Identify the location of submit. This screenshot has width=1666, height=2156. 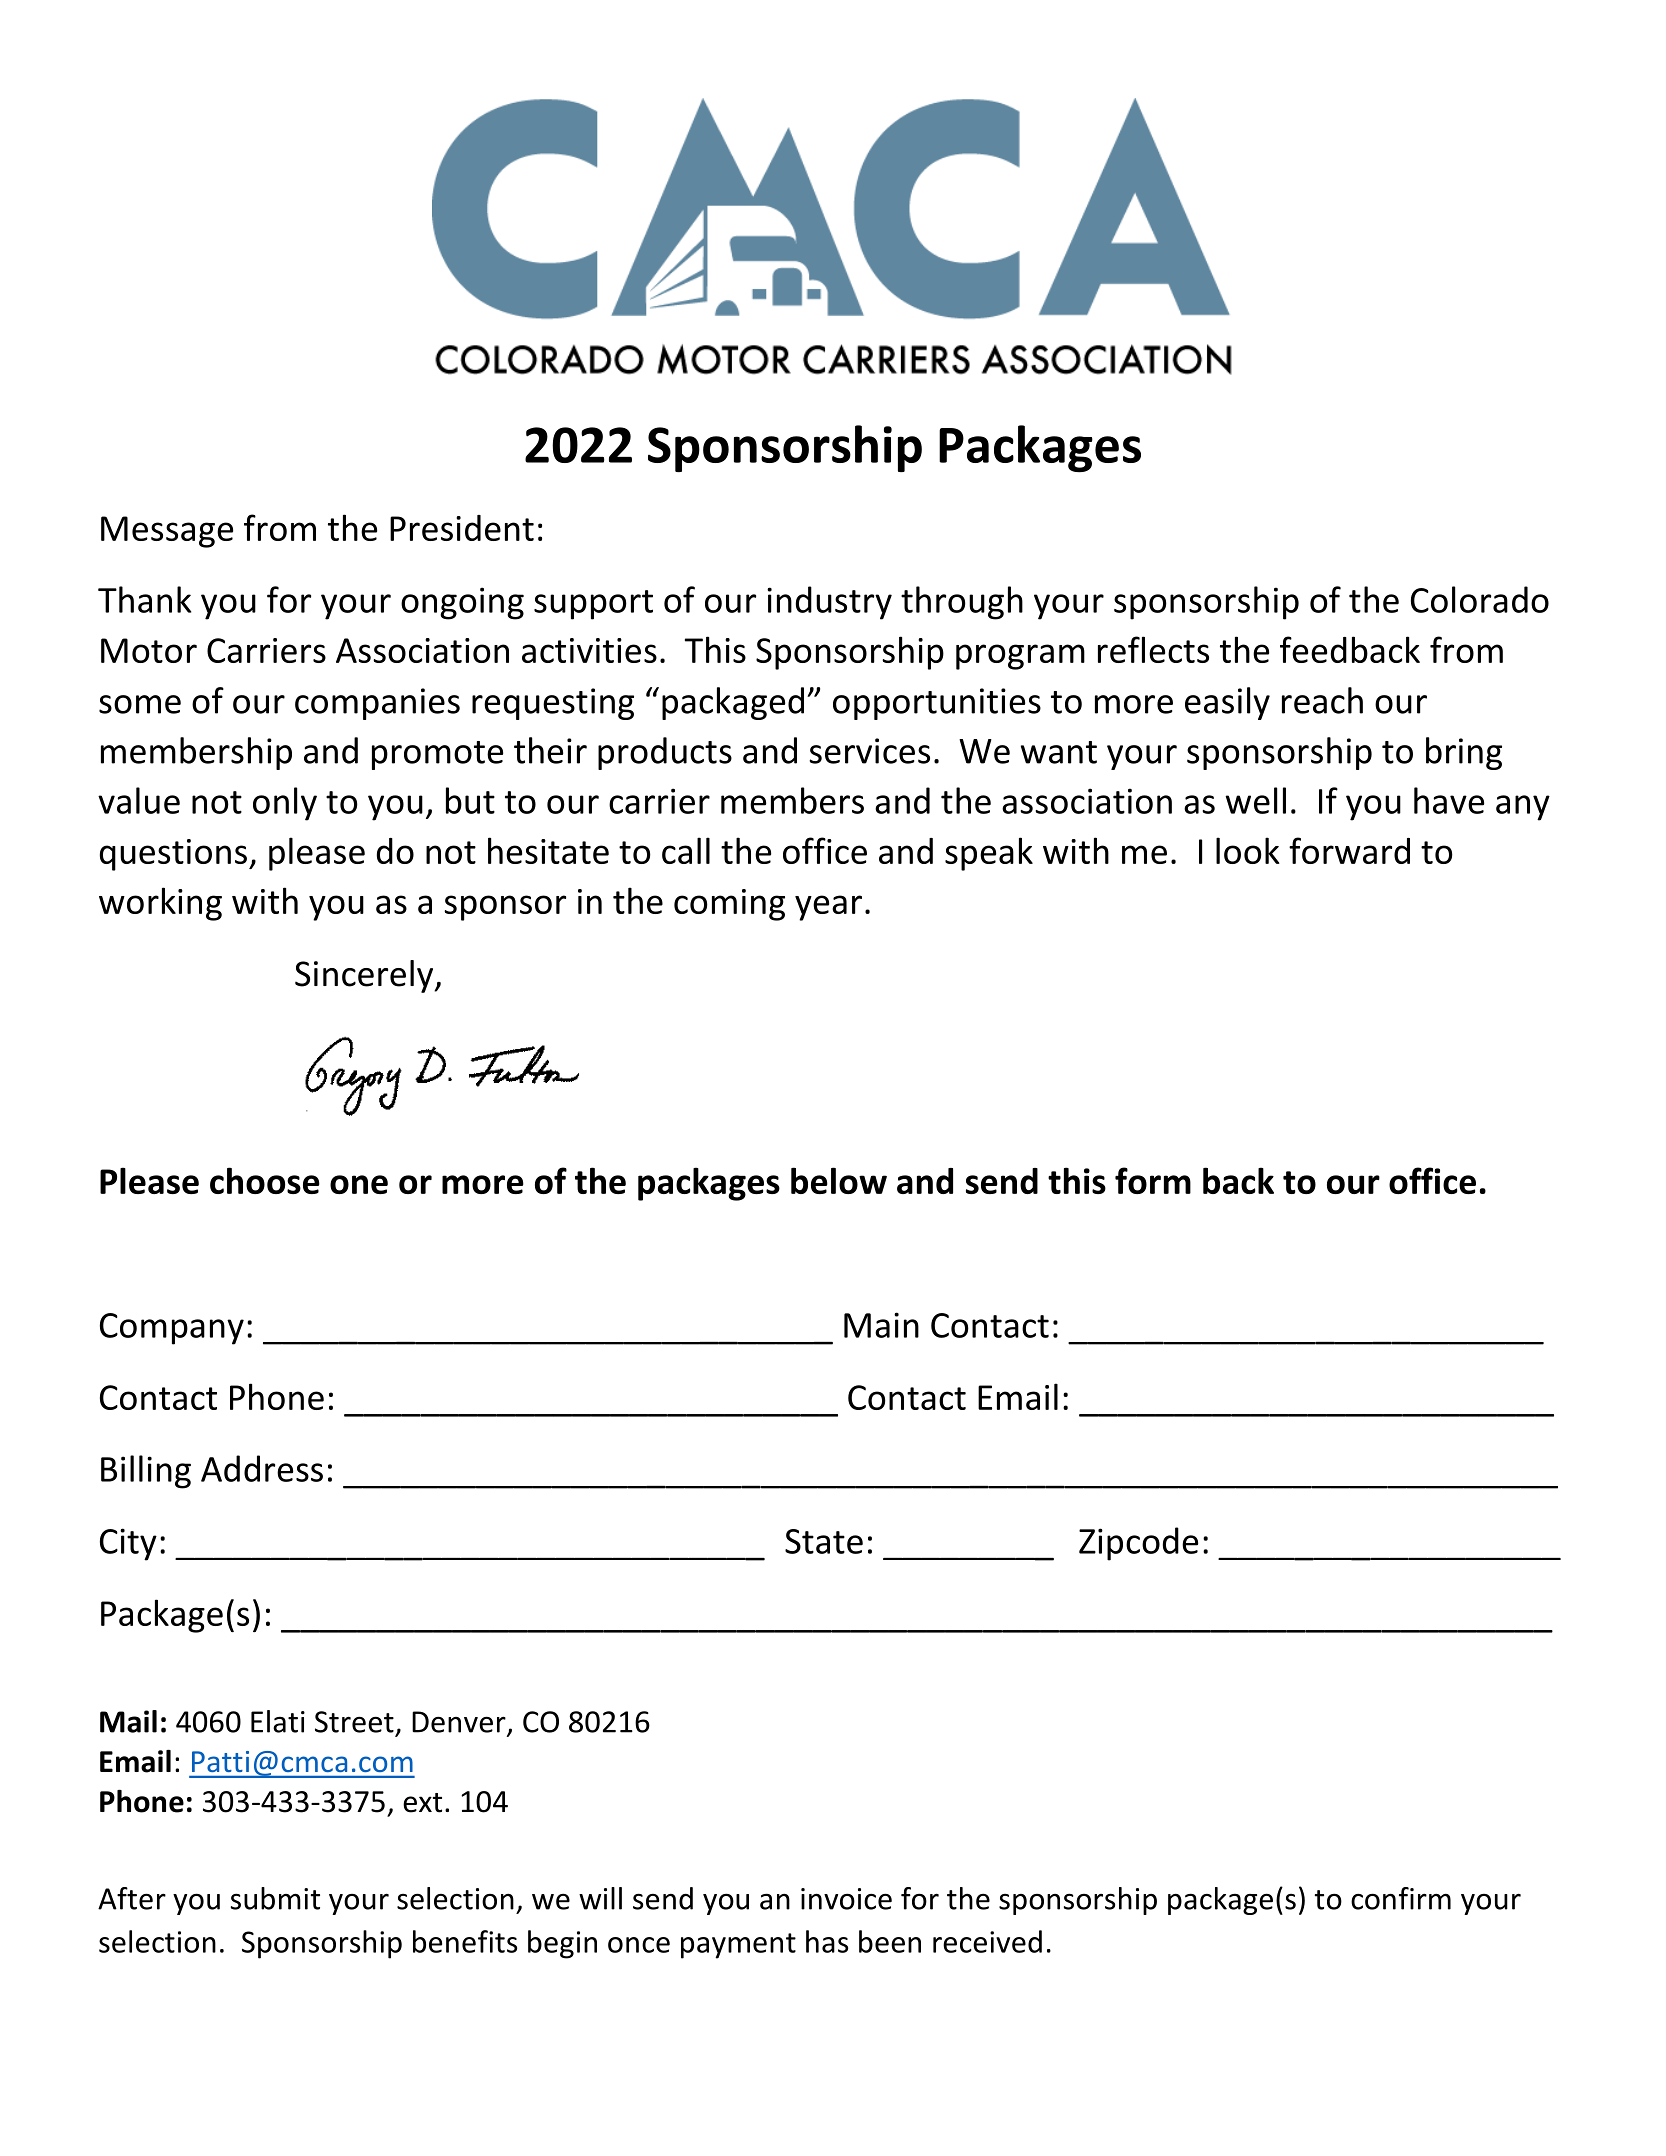
(275, 1898).
